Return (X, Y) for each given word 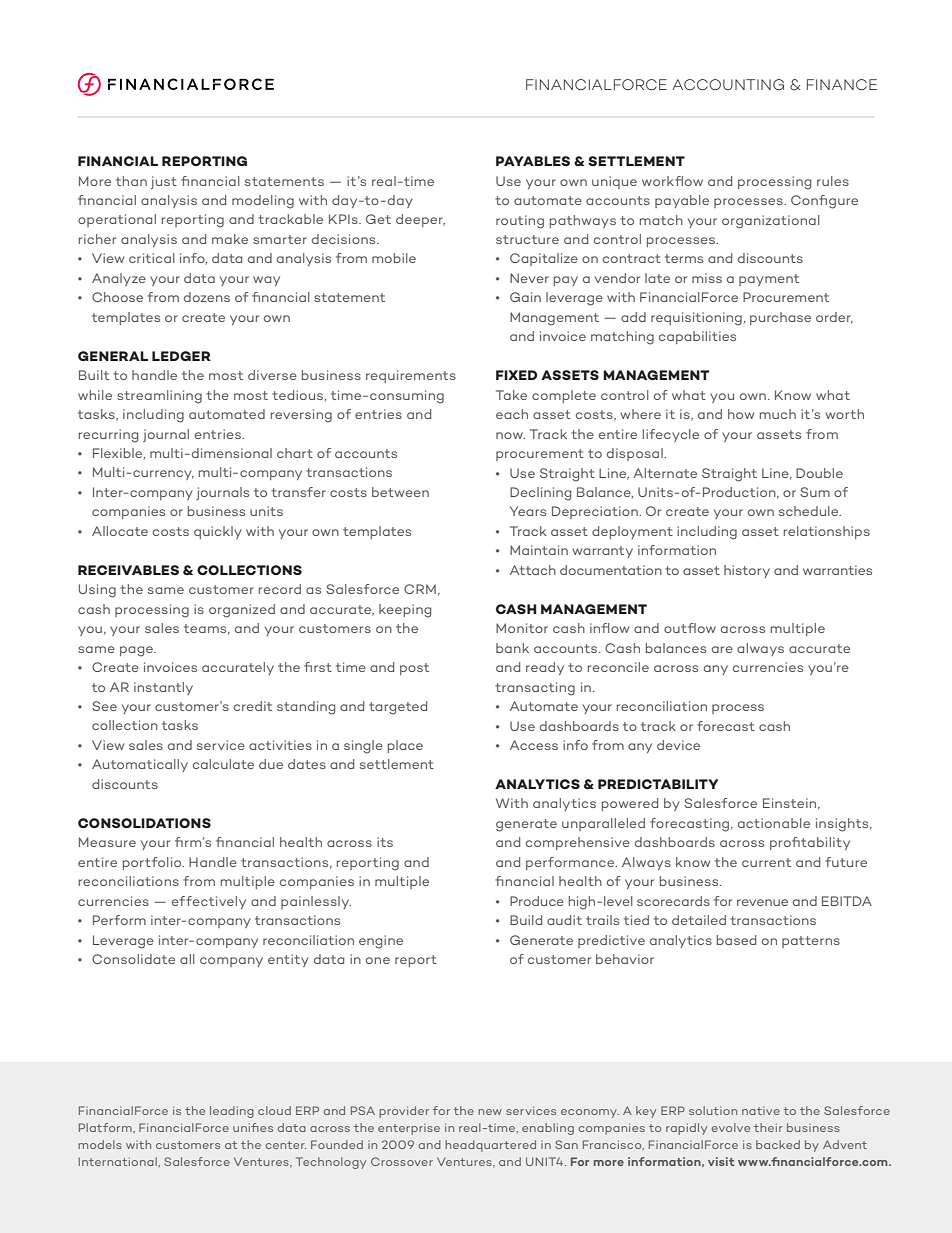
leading (232, 1112)
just (164, 183)
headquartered (490, 1146)
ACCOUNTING (728, 84)
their (768, 1127)
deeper (420, 220)
